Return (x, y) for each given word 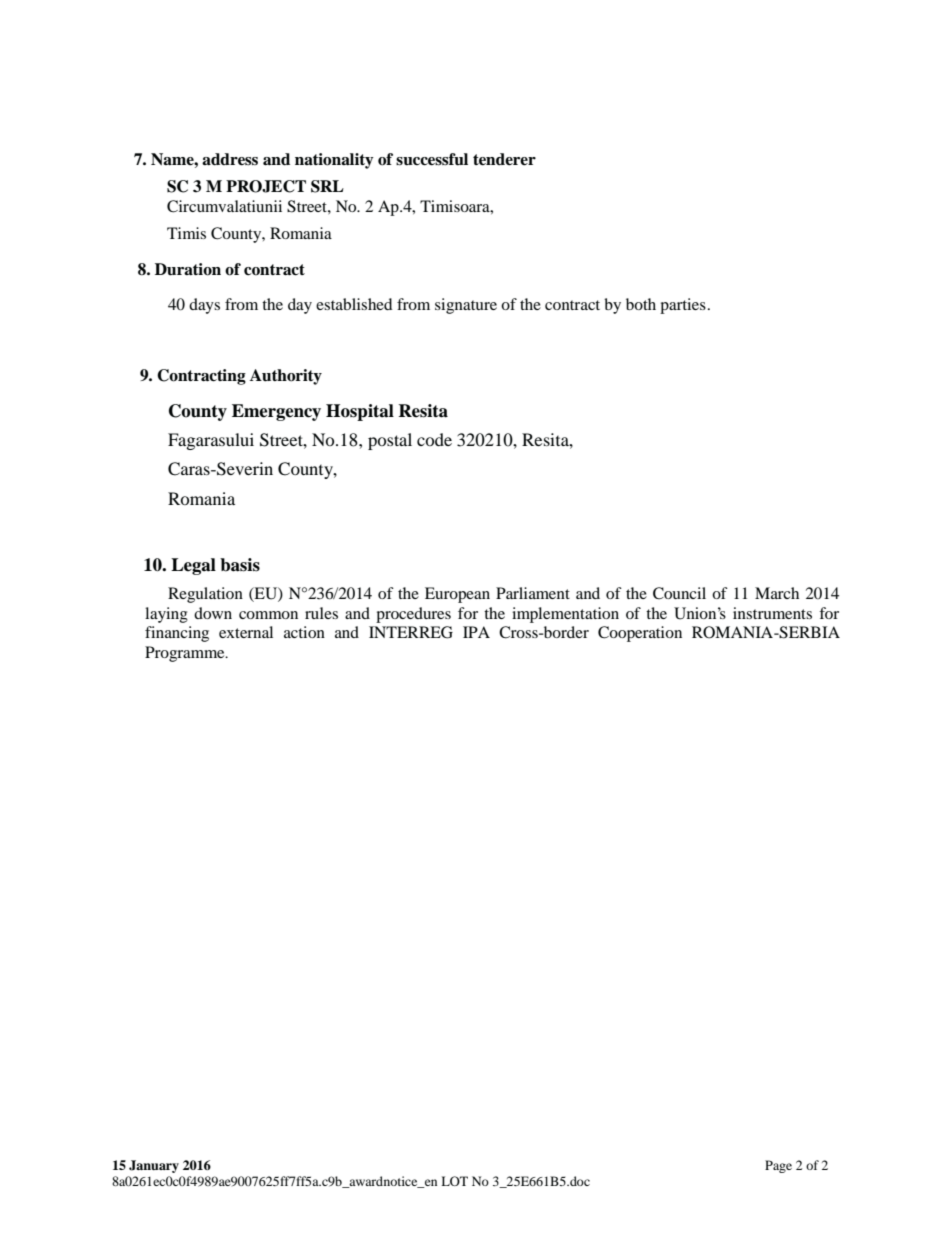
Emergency (276, 412)
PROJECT (266, 186)
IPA (476, 632)
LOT (454, 1181)
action (304, 632)
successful (432, 159)
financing (177, 634)
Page (778, 1166)
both (641, 304)
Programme (186, 654)
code (434, 439)
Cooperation (640, 634)
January (154, 1166)
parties (683, 306)
